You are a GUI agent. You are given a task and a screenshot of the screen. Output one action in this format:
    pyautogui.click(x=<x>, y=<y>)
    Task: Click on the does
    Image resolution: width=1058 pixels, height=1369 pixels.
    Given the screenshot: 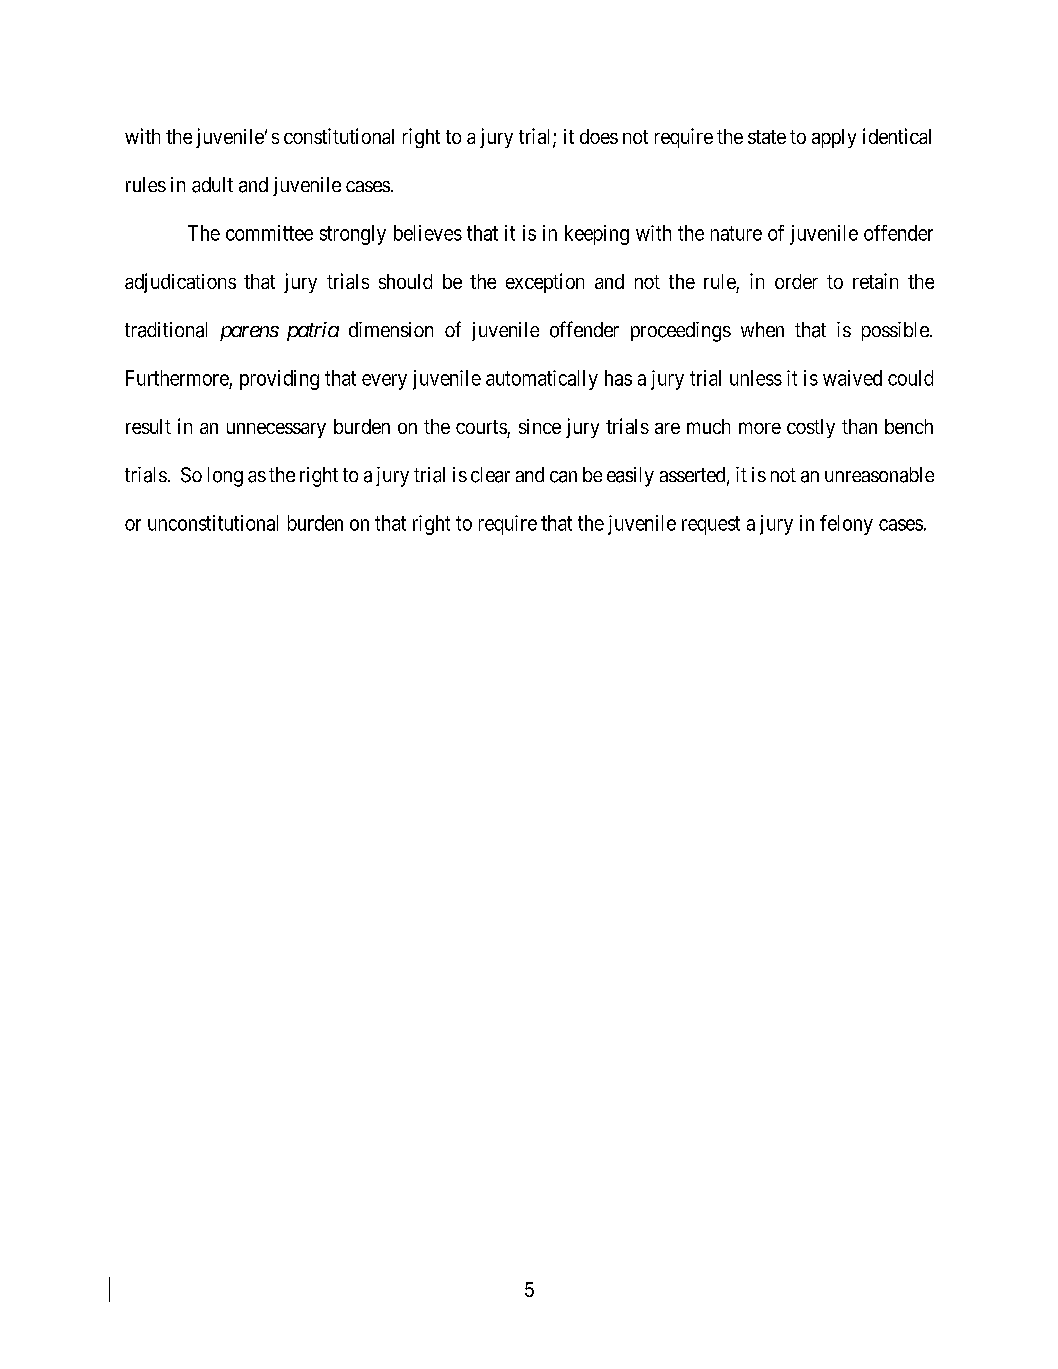 What is the action you would take?
    pyautogui.click(x=599, y=136)
